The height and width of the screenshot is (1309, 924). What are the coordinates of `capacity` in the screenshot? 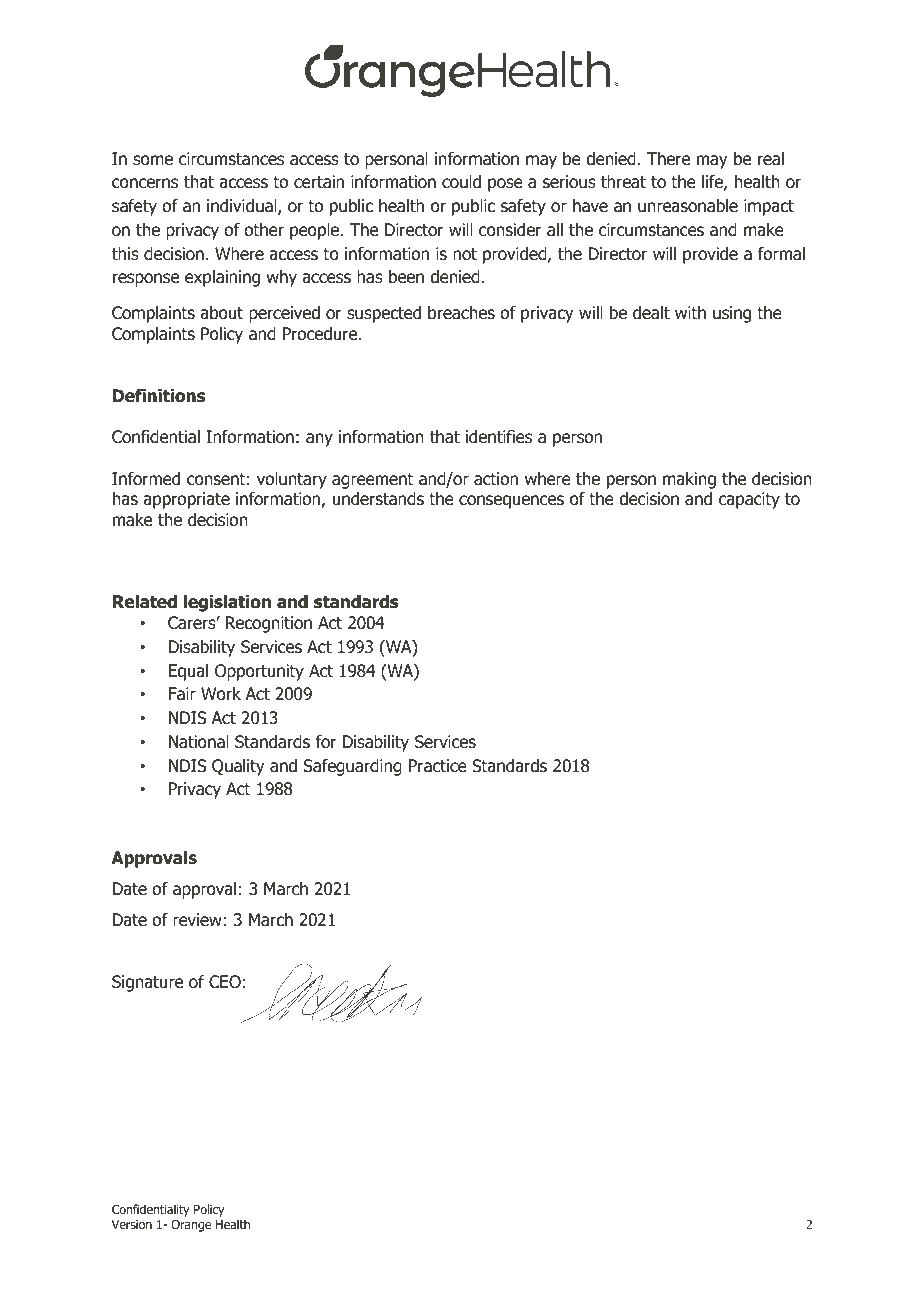 It's located at (749, 500).
